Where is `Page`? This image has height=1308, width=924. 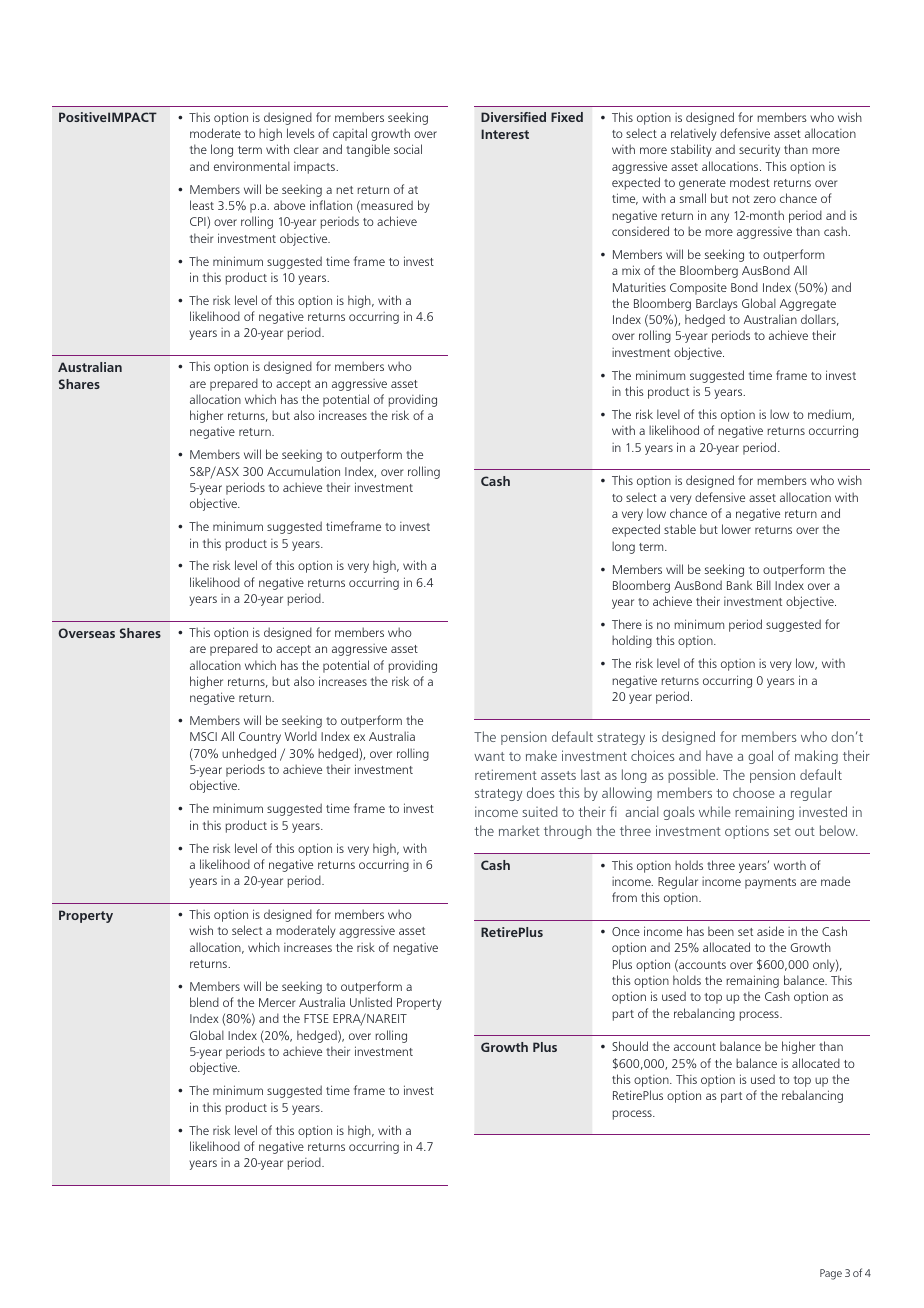 Page is located at coordinates (831, 1274).
